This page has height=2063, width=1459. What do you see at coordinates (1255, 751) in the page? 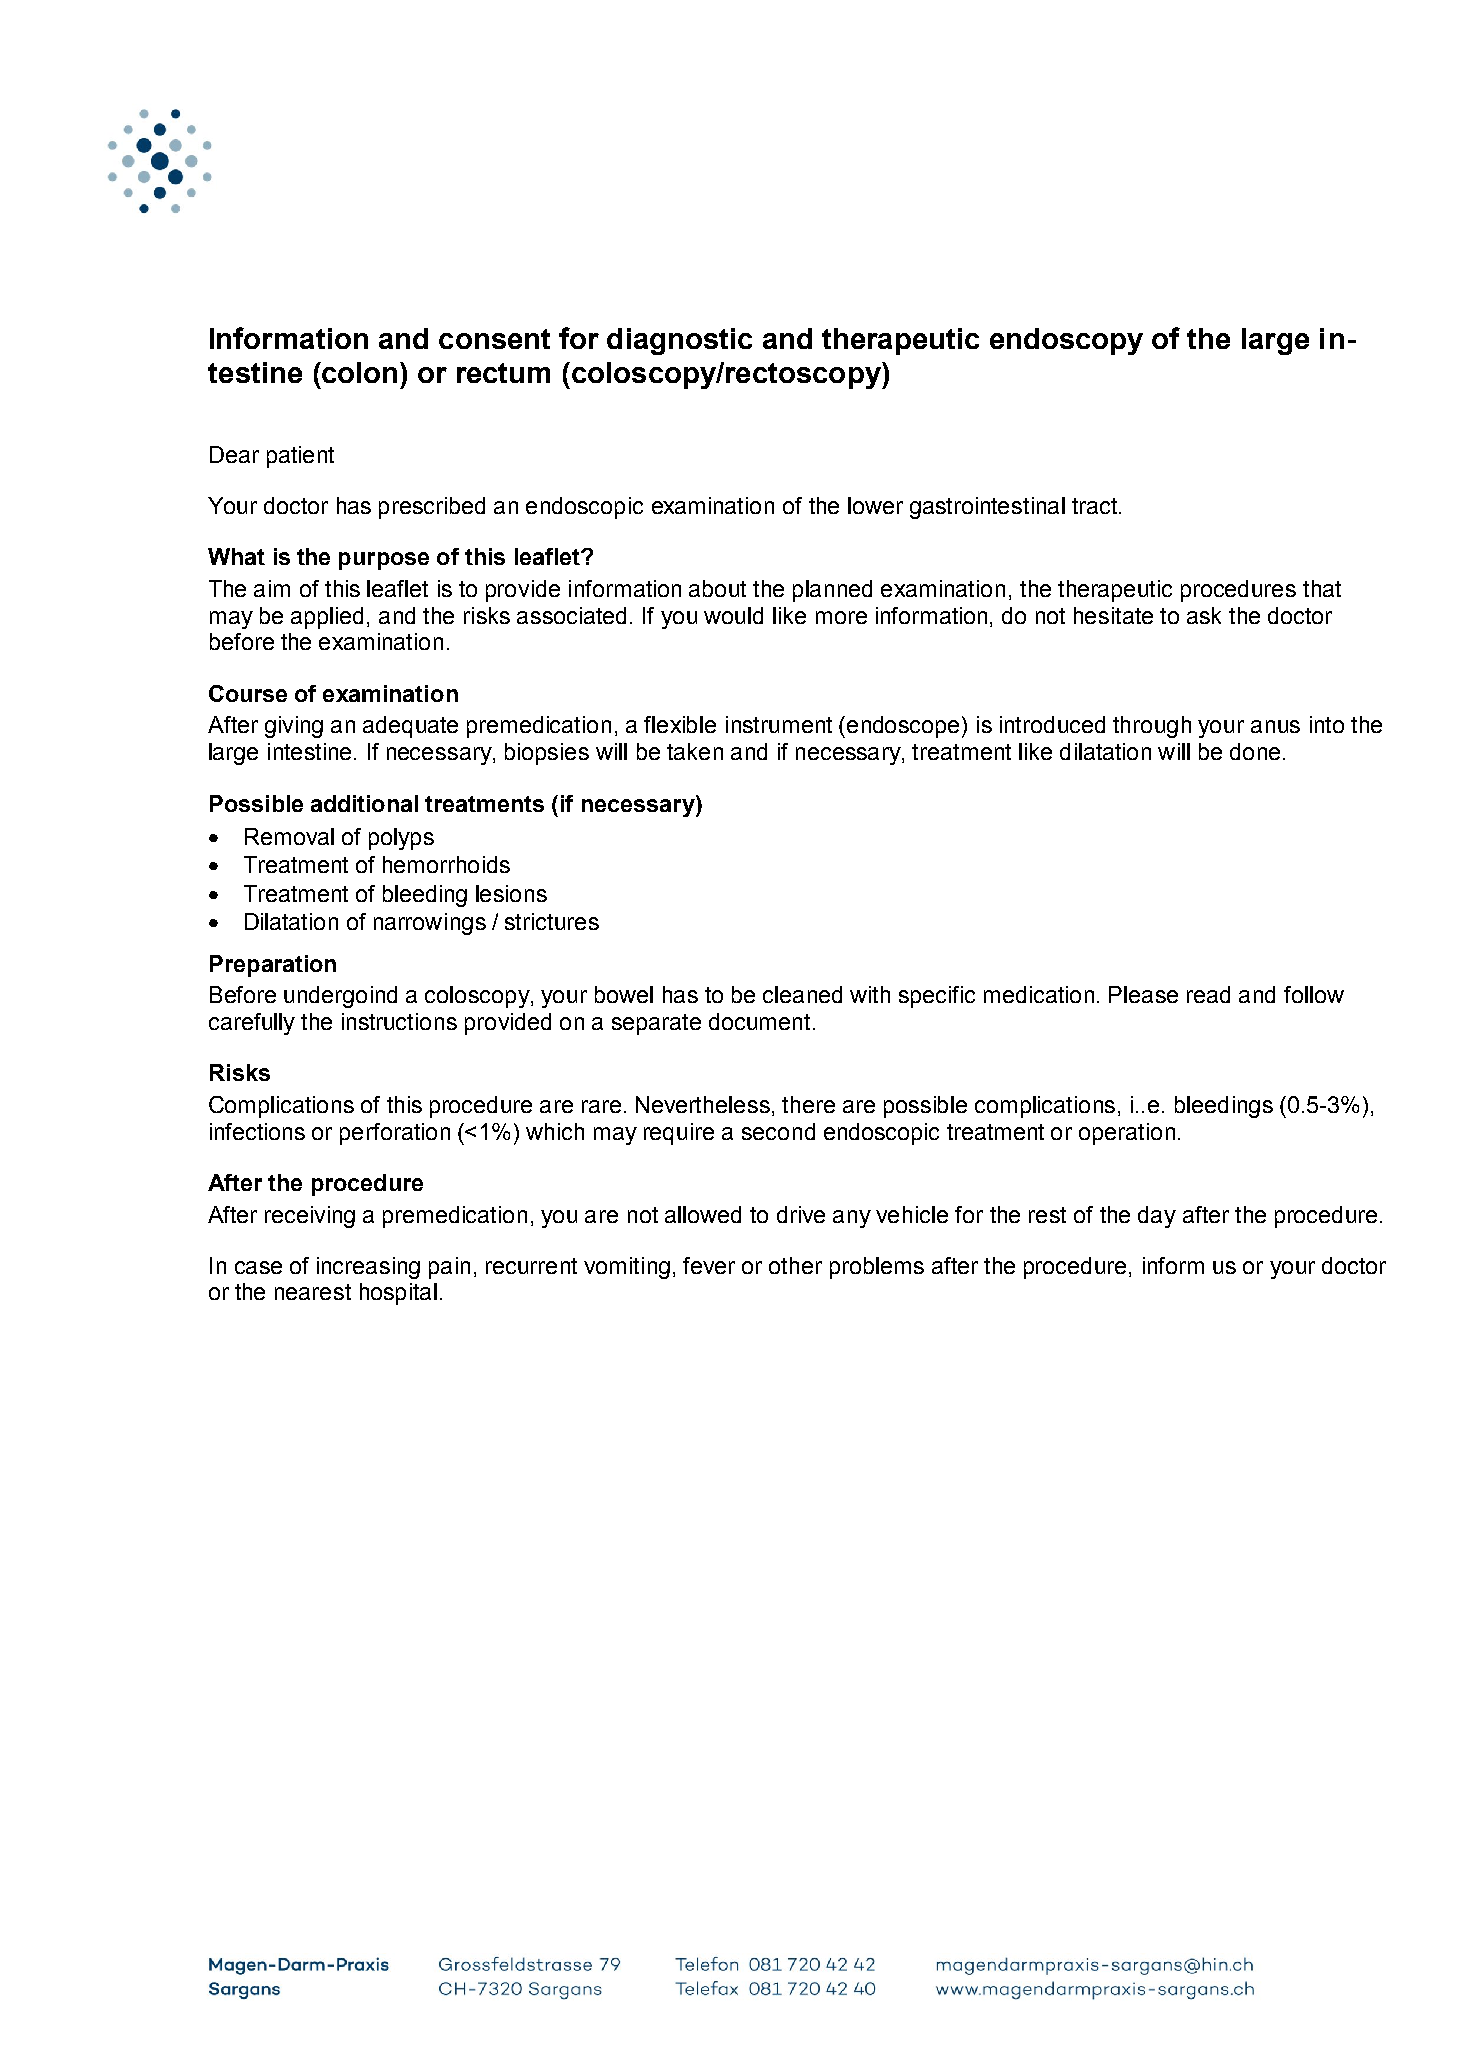
I see `done` at bounding box center [1255, 751].
